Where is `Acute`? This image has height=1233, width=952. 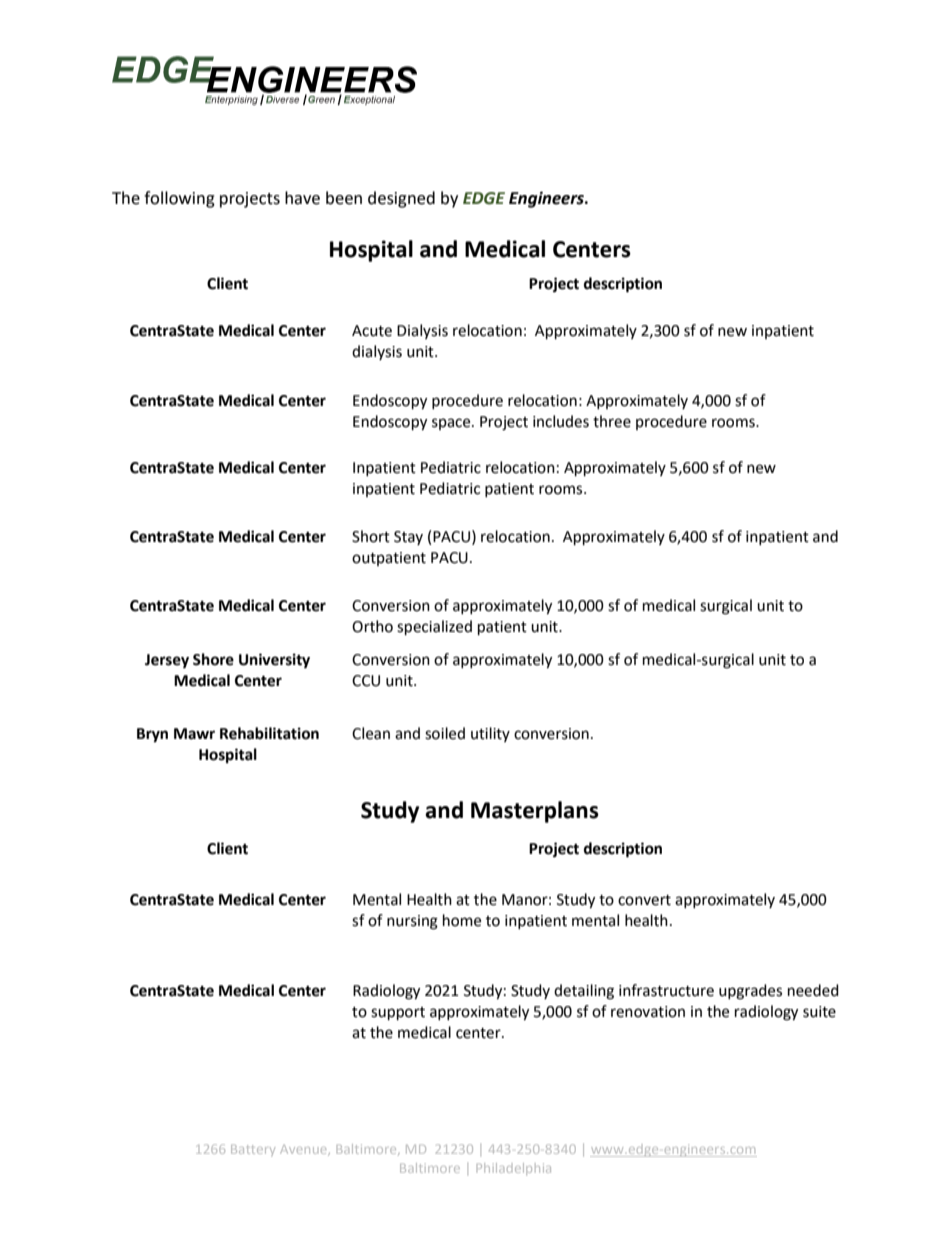
Acute is located at coordinates (372, 331).
